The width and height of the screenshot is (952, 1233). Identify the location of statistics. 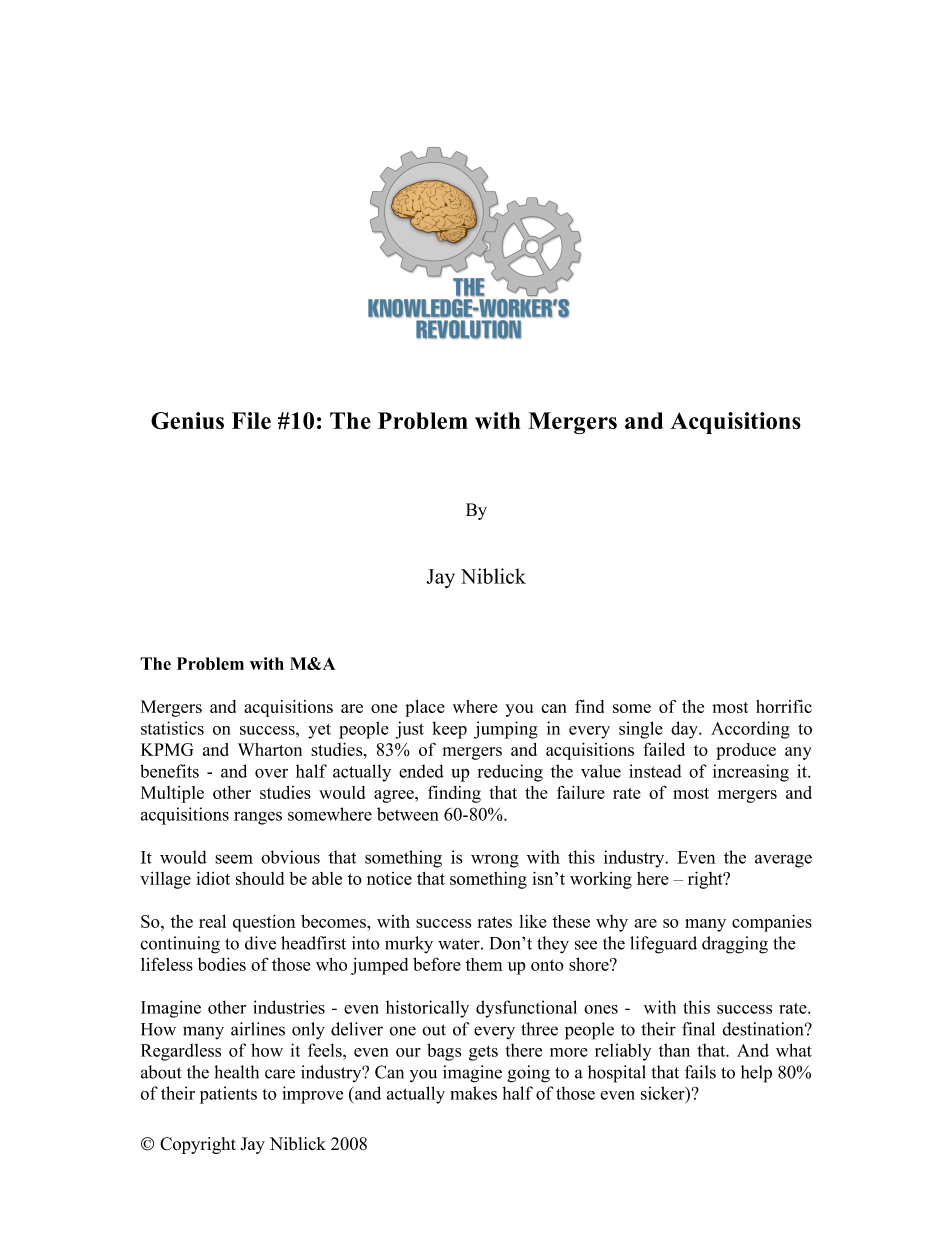
(172, 728).
